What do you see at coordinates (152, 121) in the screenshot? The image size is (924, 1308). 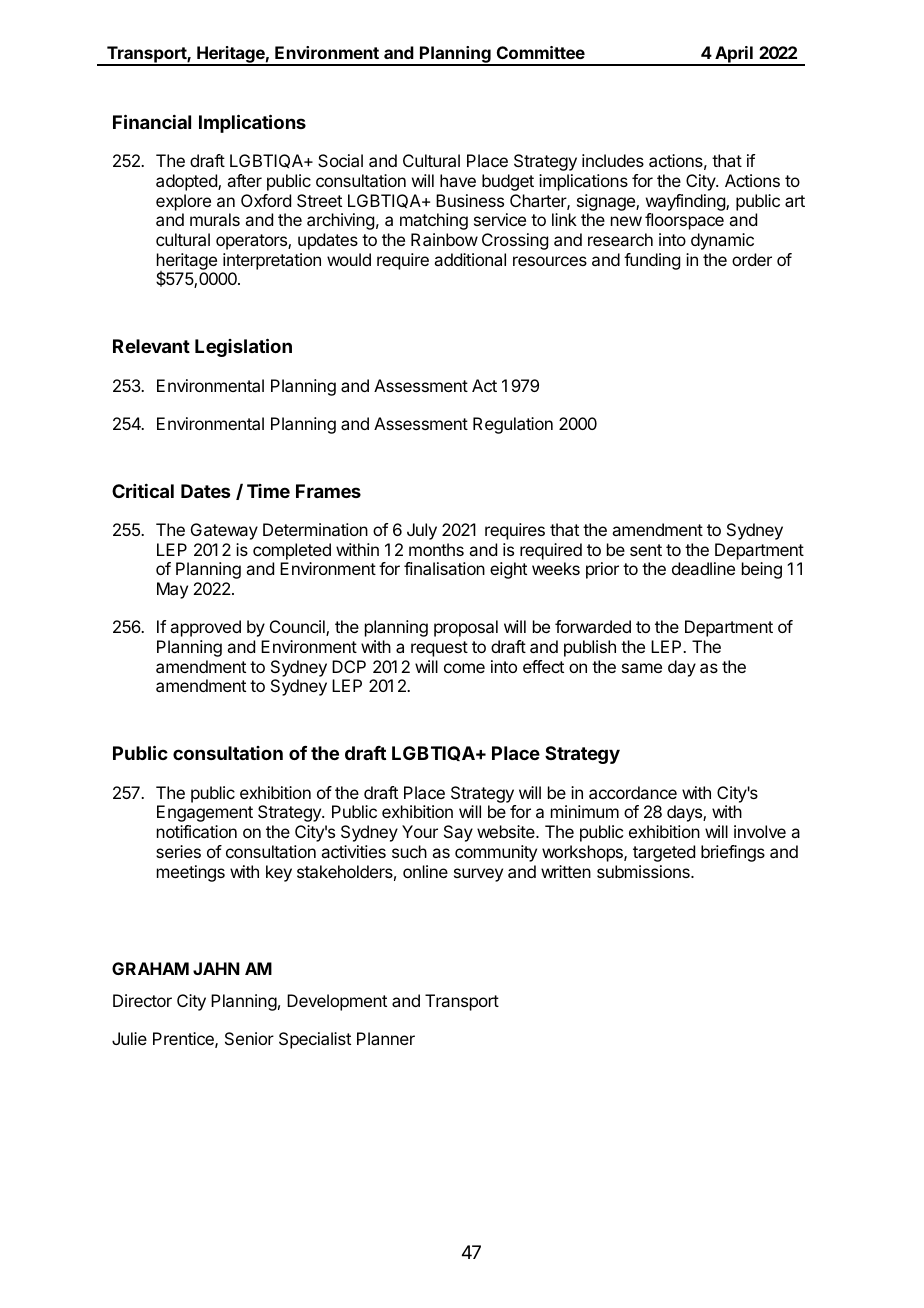 I see `Financial` at bounding box center [152, 121].
